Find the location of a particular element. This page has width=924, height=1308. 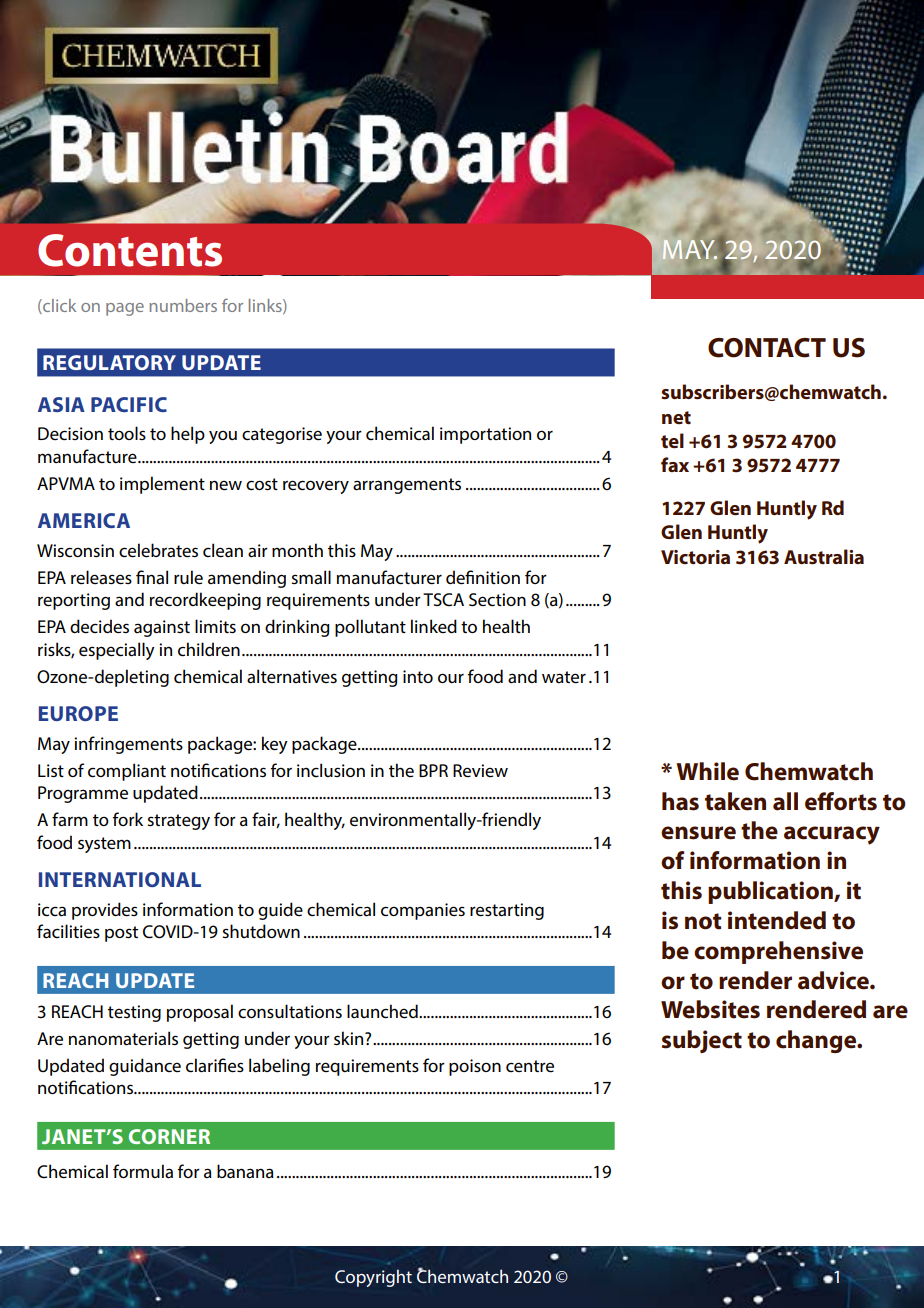

CONTACT is located at coordinates (767, 348).
